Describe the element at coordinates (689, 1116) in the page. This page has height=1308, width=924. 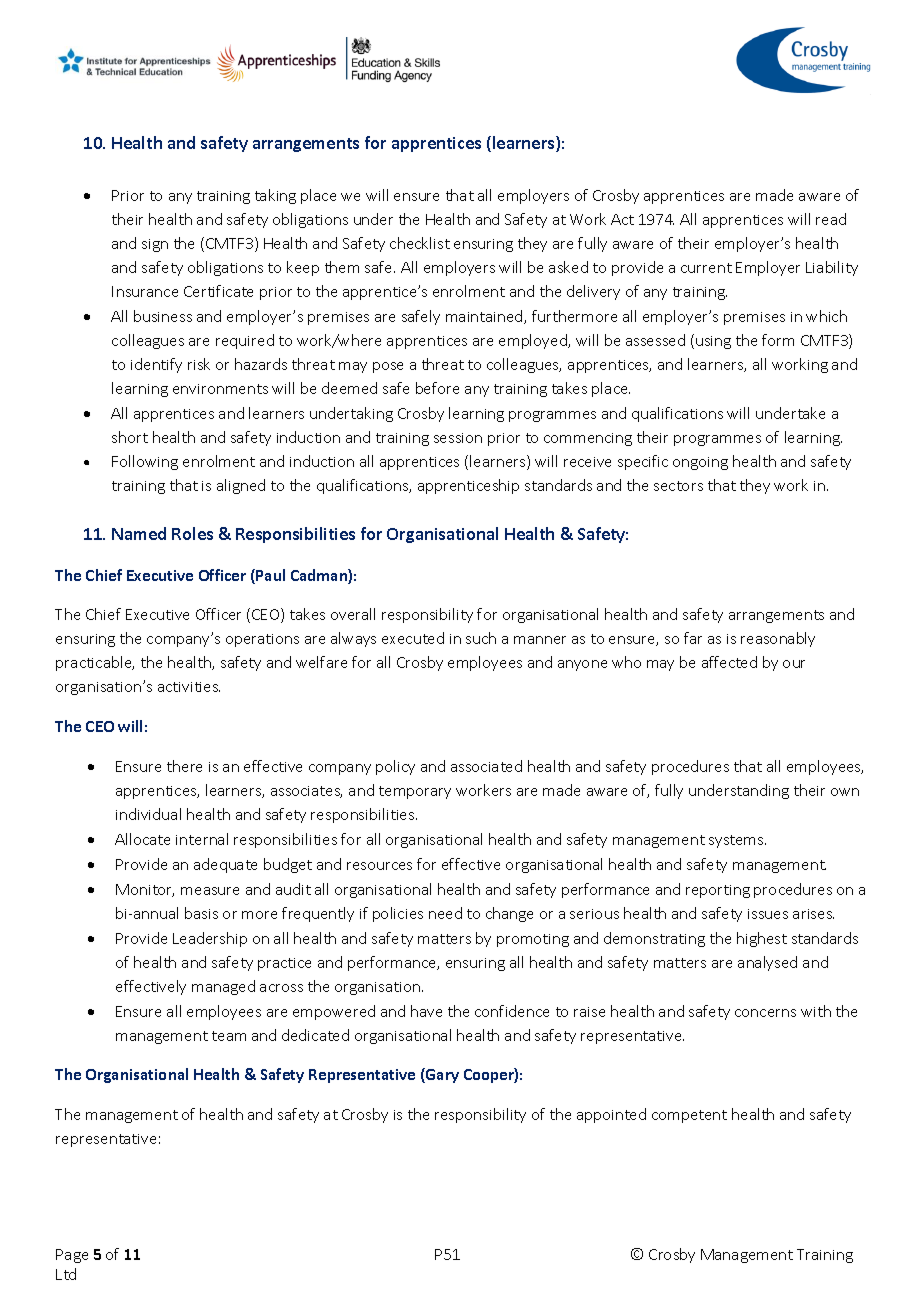
I see `competent` at that location.
